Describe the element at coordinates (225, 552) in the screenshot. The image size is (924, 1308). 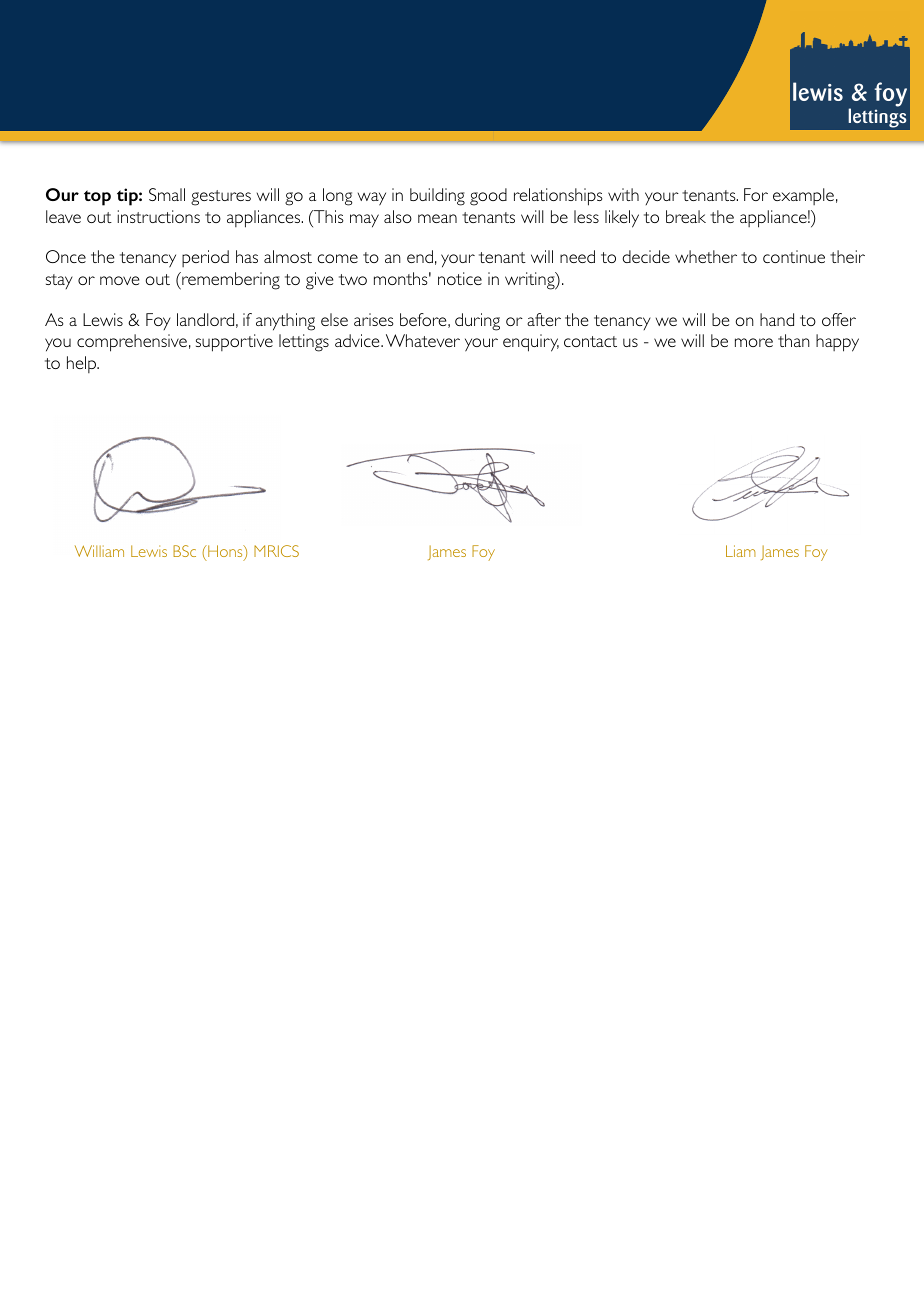
I see `Hons` at that location.
